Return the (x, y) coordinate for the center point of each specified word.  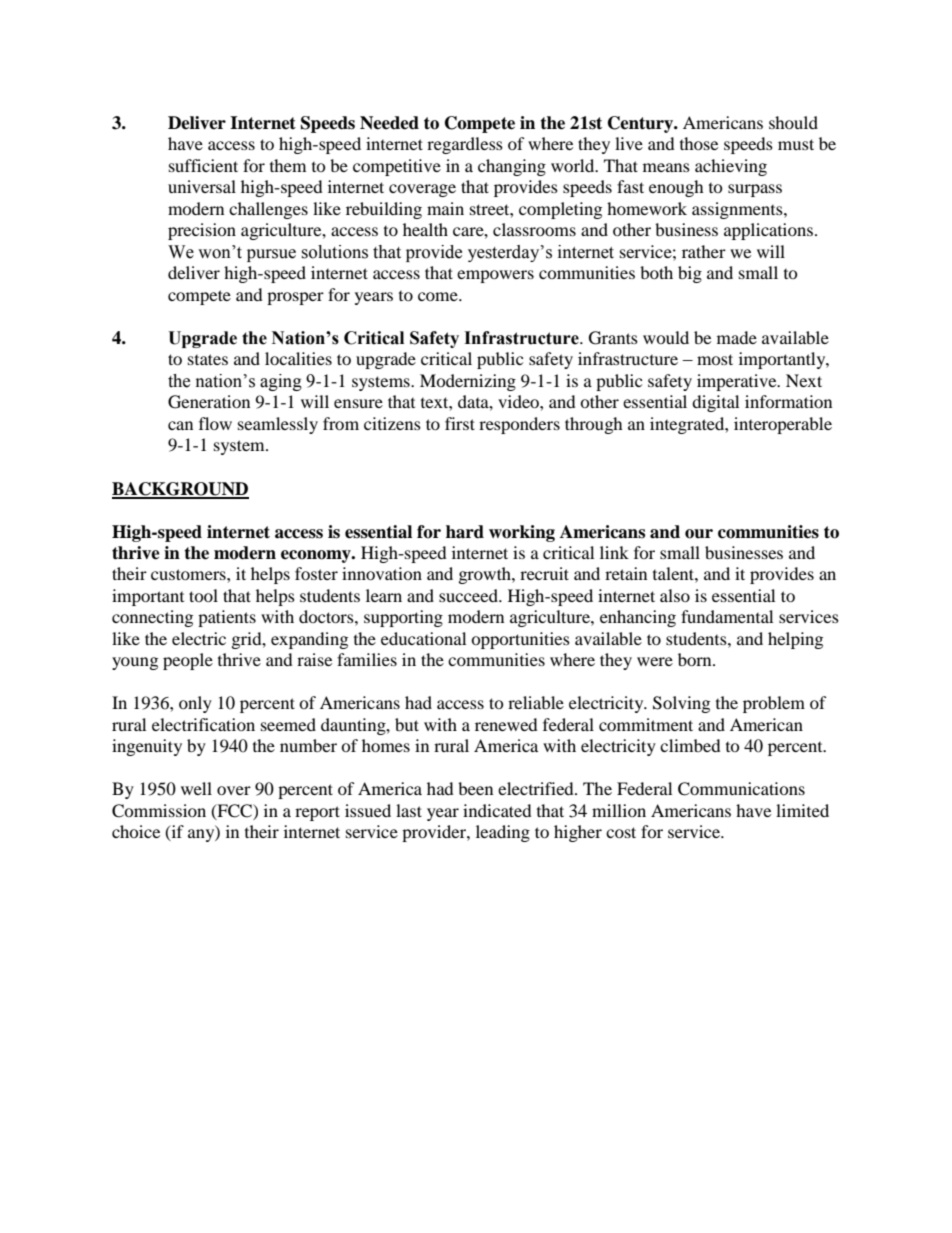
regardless (465, 145)
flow (215, 423)
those (699, 143)
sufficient (203, 165)
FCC (234, 811)
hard (465, 532)
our (699, 534)
